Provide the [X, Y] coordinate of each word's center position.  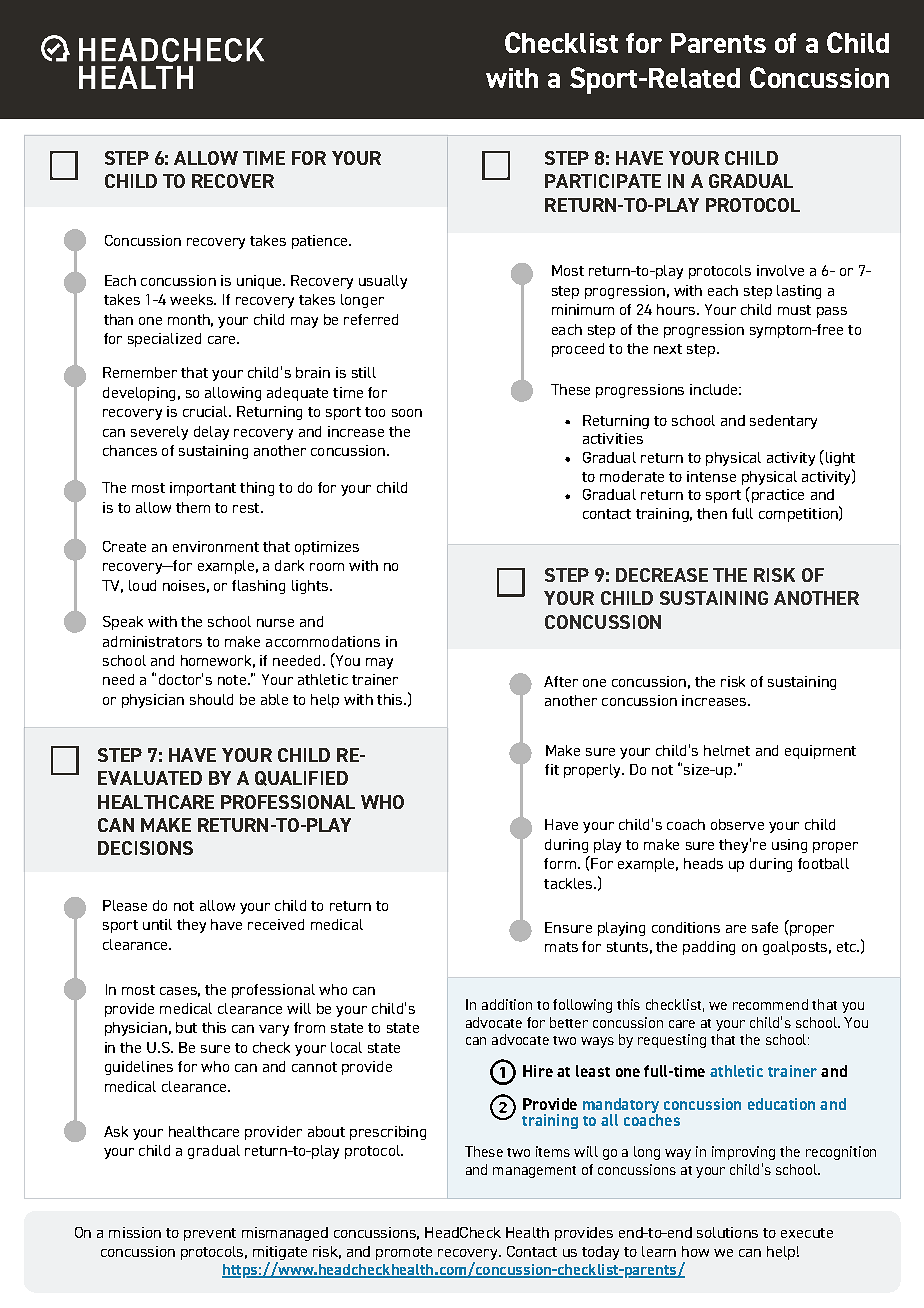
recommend [770, 1004]
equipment [820, 752]
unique [260, 282]
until [157, 924]
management [534, 1172]
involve [780, 270]
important [203, 489]
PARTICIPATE [603, 181]
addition [507, 1004]
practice [776, 495]
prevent [210, 1234]
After [561, 681]
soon [407, 413]
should [211, 699]
